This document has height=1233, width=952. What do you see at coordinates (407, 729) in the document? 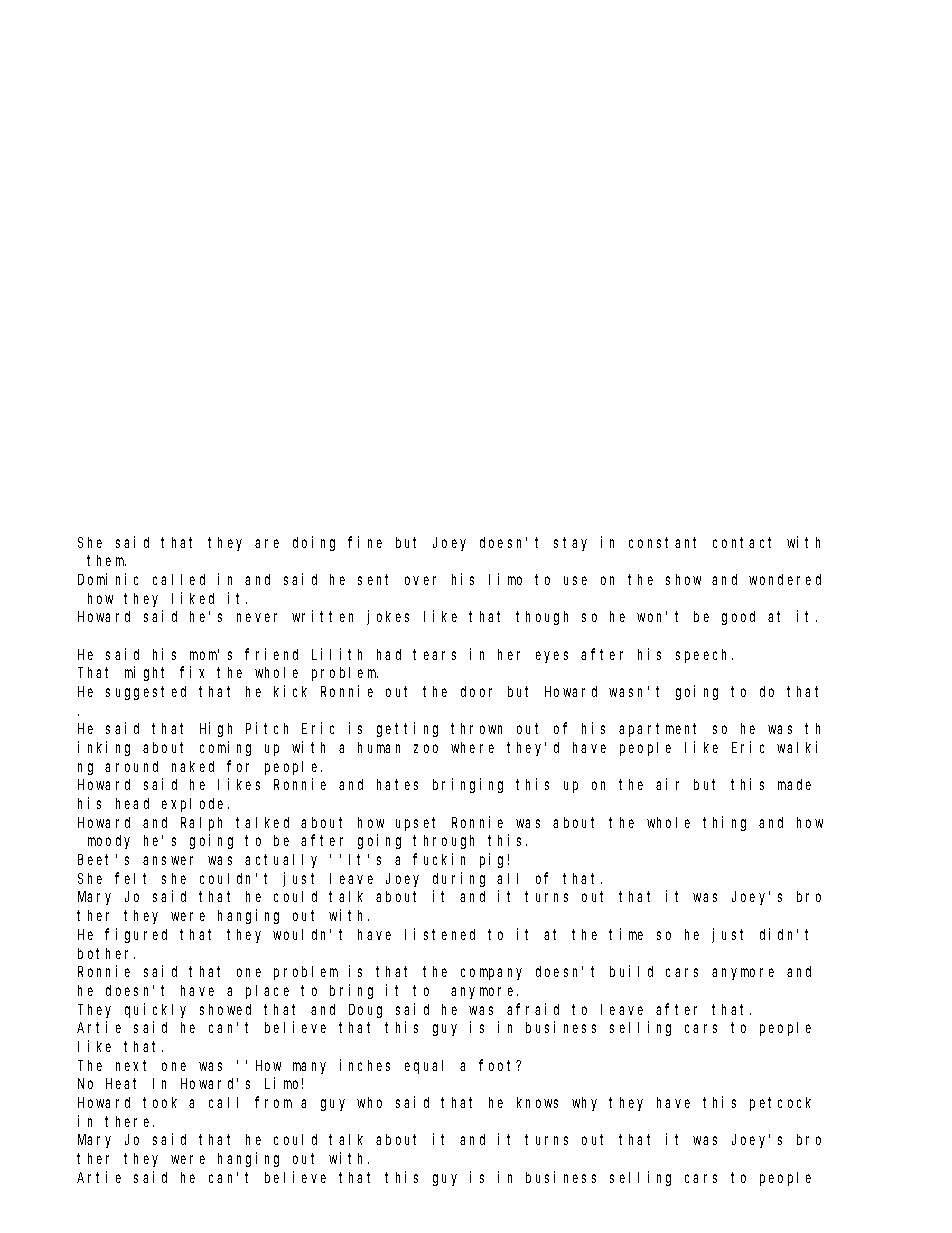
I see `getting` at bounding box center [407, 729].
